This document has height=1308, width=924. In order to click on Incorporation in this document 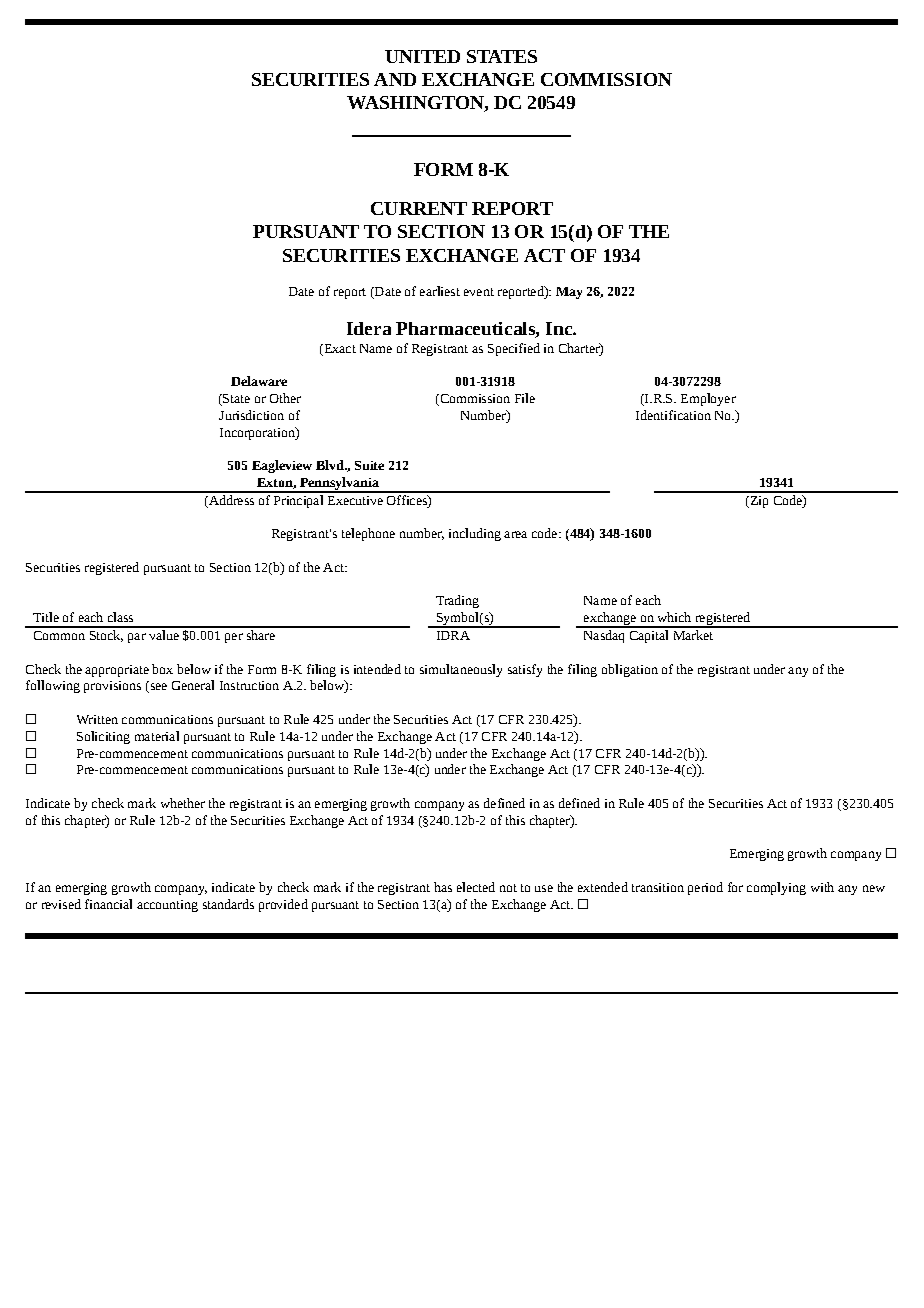, I will do `click(258, 433)`.
